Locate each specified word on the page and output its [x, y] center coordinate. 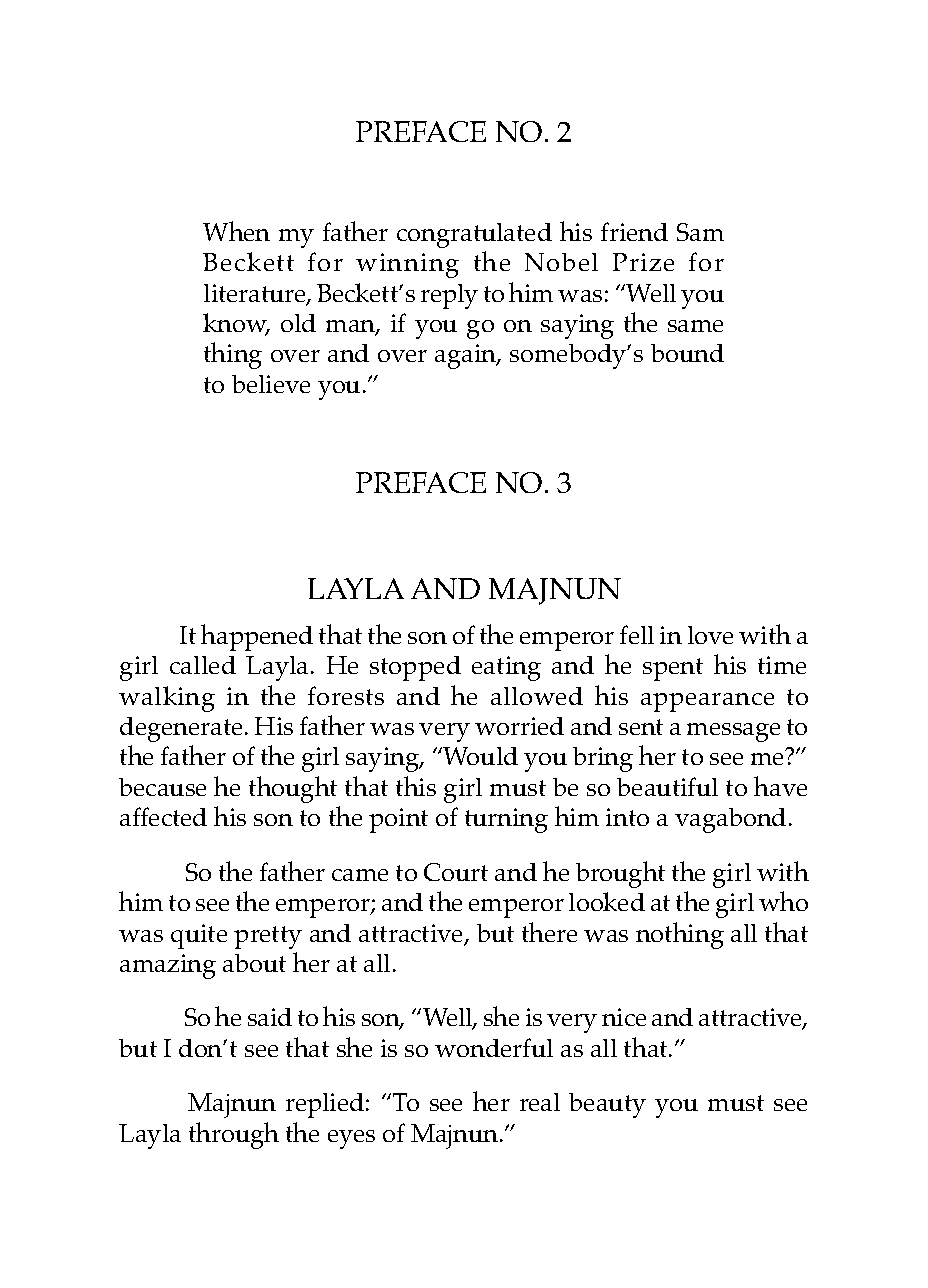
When [236, 231]
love [710, 635]
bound [687, 353]
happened [257, 637]
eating [506, 668]
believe [271, 384]
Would [480, 756]
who [783, 901]
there [549, 932]
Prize [643, 262]
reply [449, 296]
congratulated [474, 235]
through [234, 1135]
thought [293, 789]
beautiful [667, 786]
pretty [268, 937]
